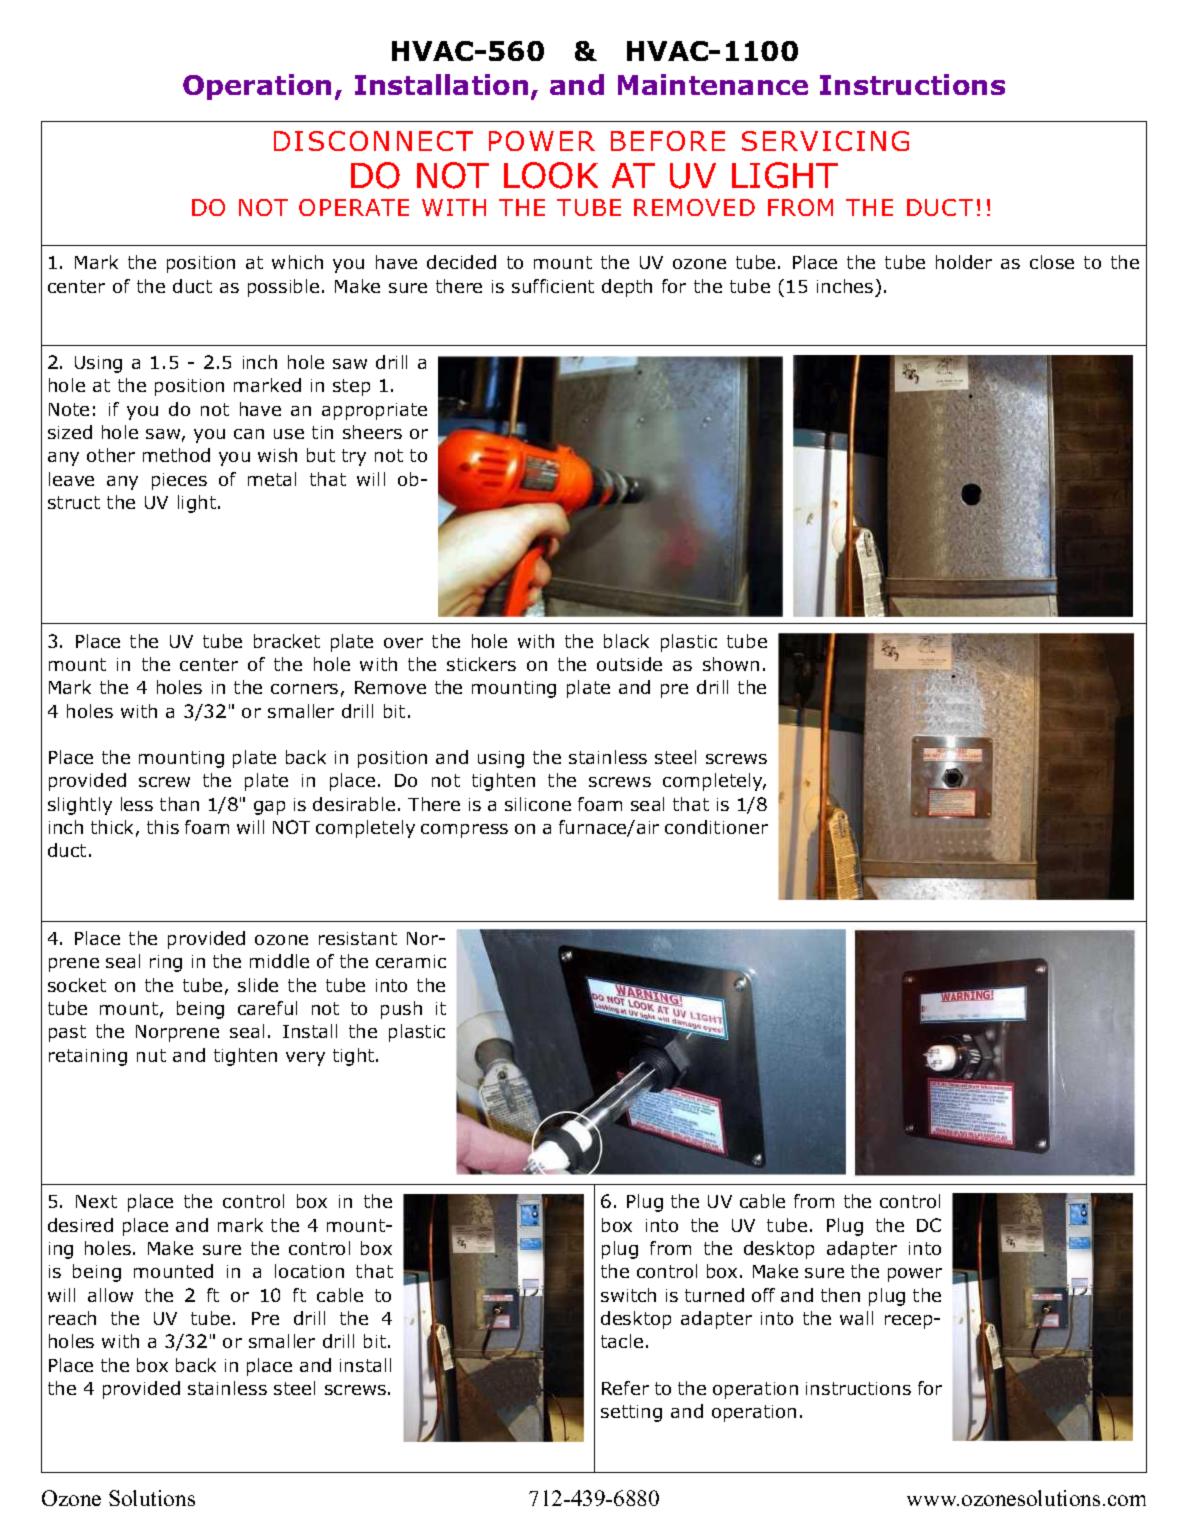  Describe the element at coordinates (110, 1295) in the image. I see `allow` at that location.
